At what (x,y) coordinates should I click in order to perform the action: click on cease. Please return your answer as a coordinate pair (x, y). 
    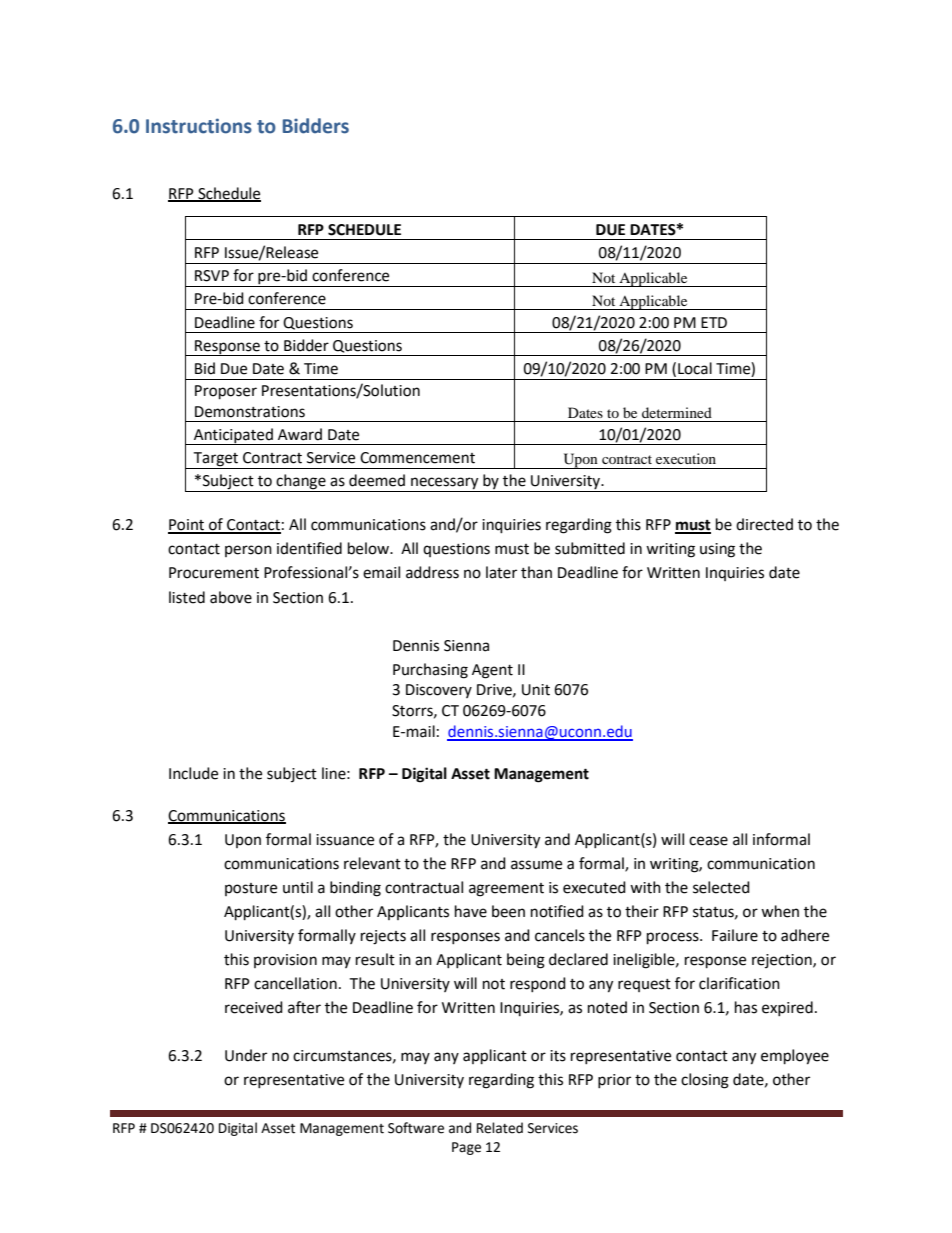
    Looking at the image, I should click on (708, 841).
